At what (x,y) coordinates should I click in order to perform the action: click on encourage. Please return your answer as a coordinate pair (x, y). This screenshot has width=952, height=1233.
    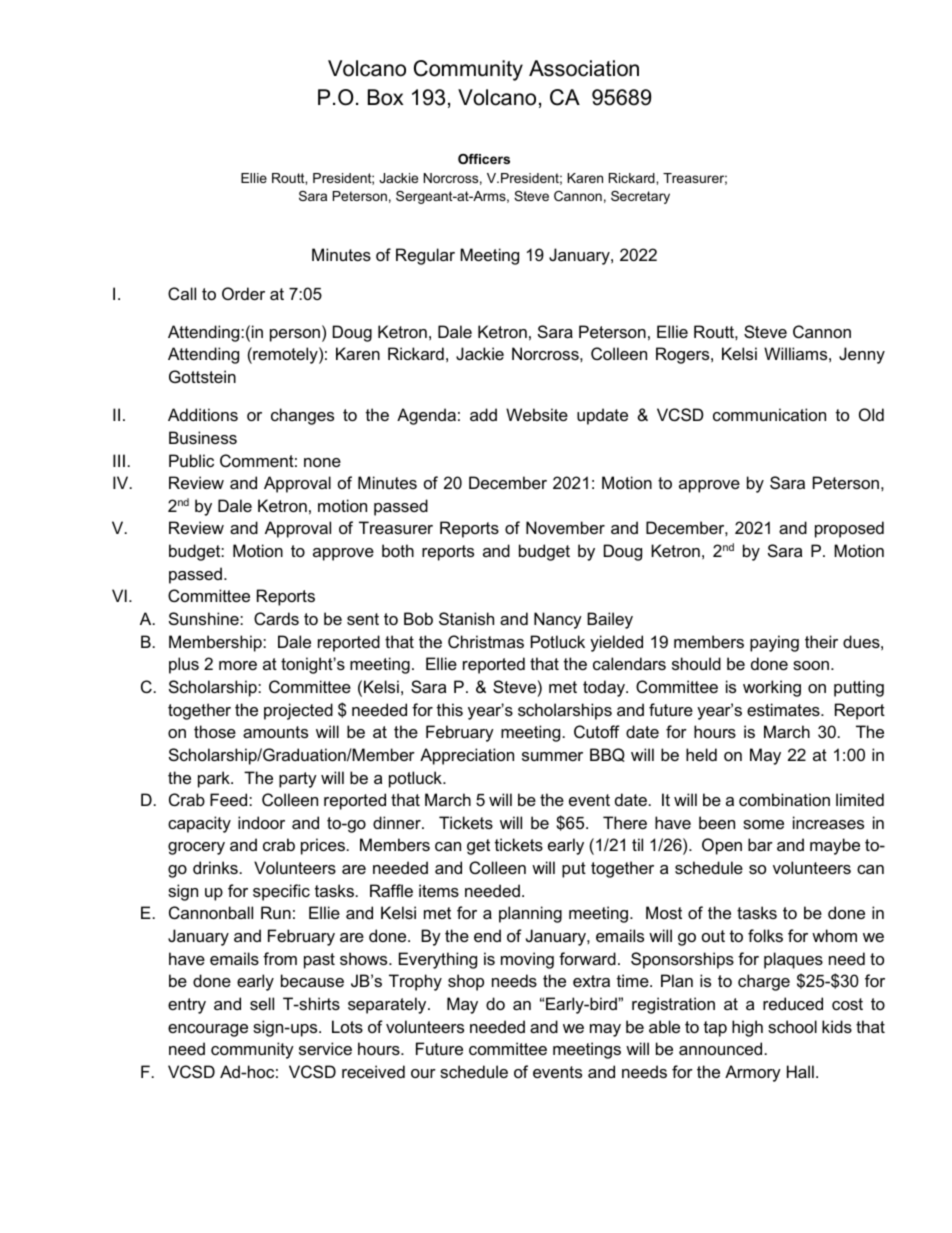
    Looking at the image, I should click on (208, 1030).
